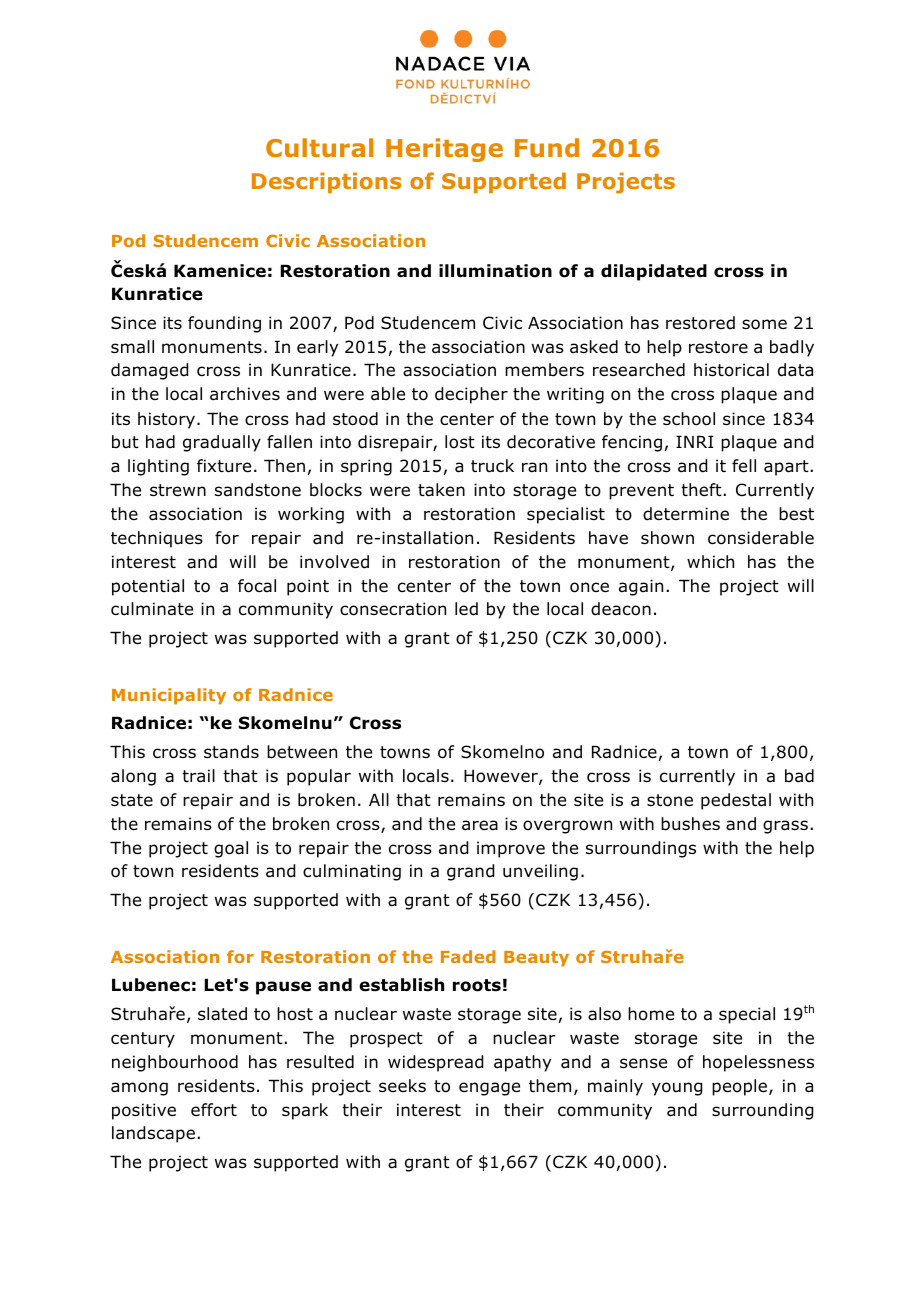 This screenshot has width=924, height=1308. I want to click on Cultural, so click(319, 147).
